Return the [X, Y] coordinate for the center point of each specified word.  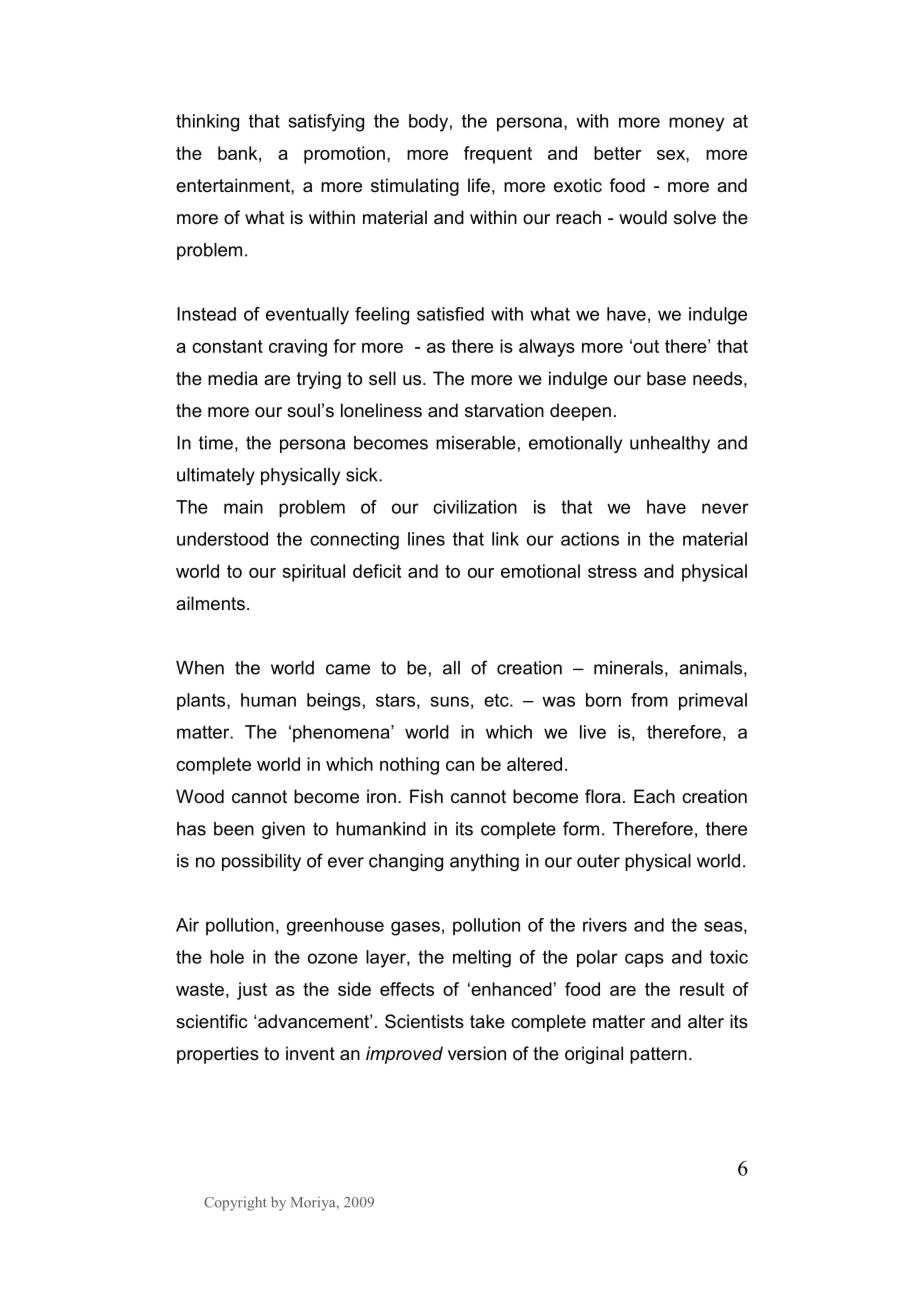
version [477, 1053]
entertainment [234, 185]
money [696, 124]
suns [450, 701]
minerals [628, 668]
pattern [658, 1055]
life [479, 185]
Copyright [235, 1203]
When [200, 668]
